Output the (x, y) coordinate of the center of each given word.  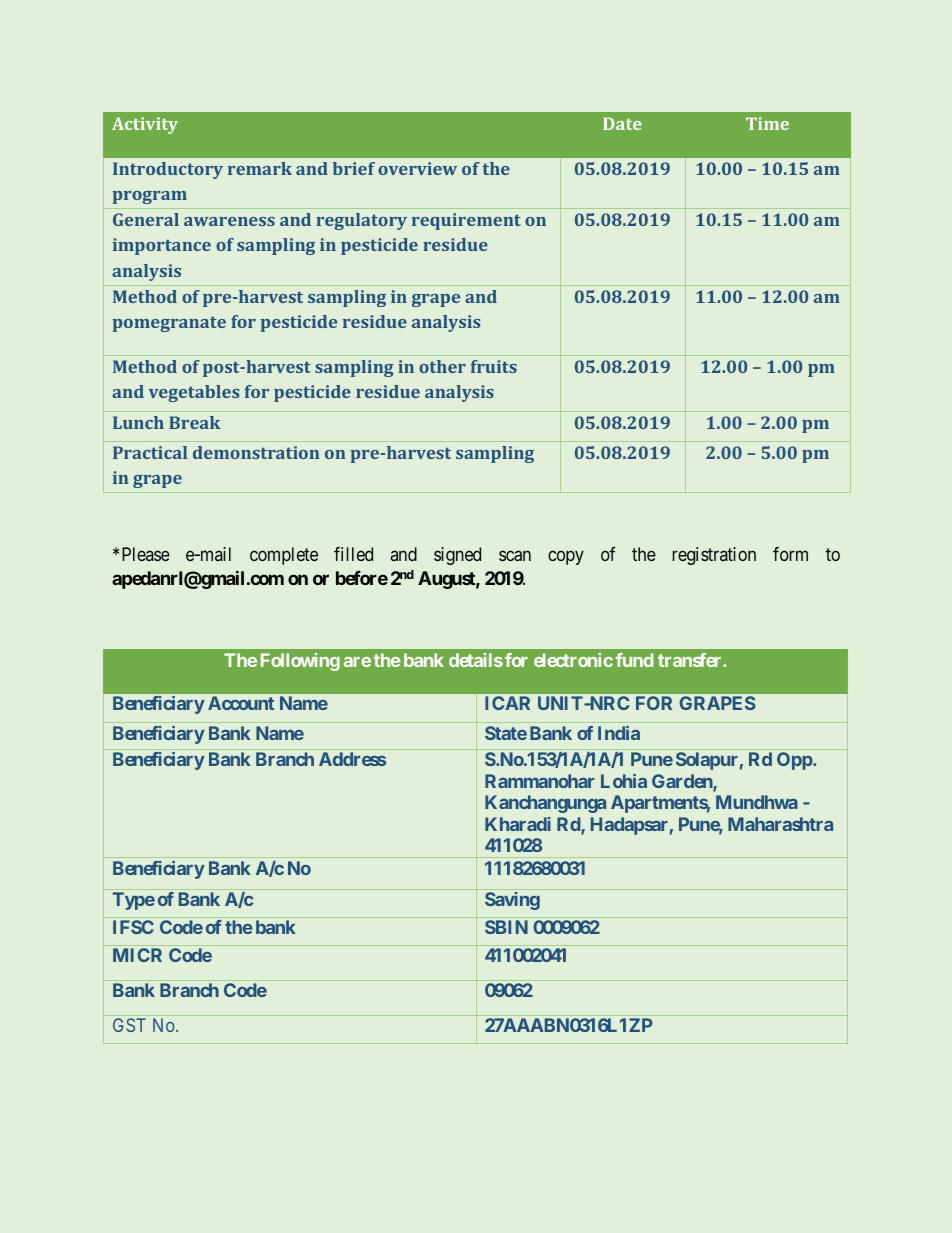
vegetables (194, 393)
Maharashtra (780, 824)
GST (129, 1025)
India (619, 733)
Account (241, 703)
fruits (494, 366)
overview (417, 168)
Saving (512, 901)
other (442, 366)
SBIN (506, 927)
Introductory (168, 170)
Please (146, 554)
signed (457, 556)
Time (767, 123)
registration (714, 556)
